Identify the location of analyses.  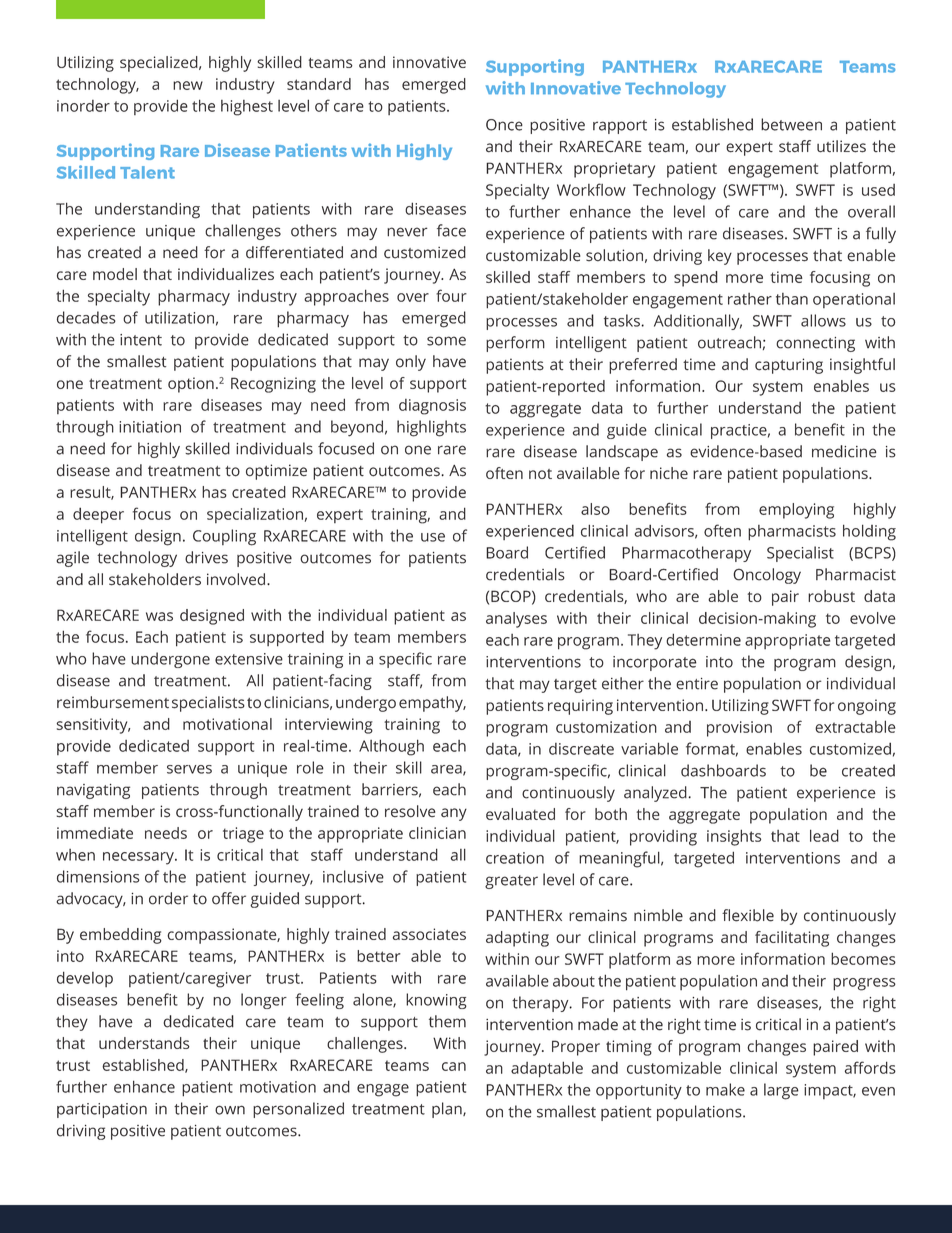
(516, 620).
